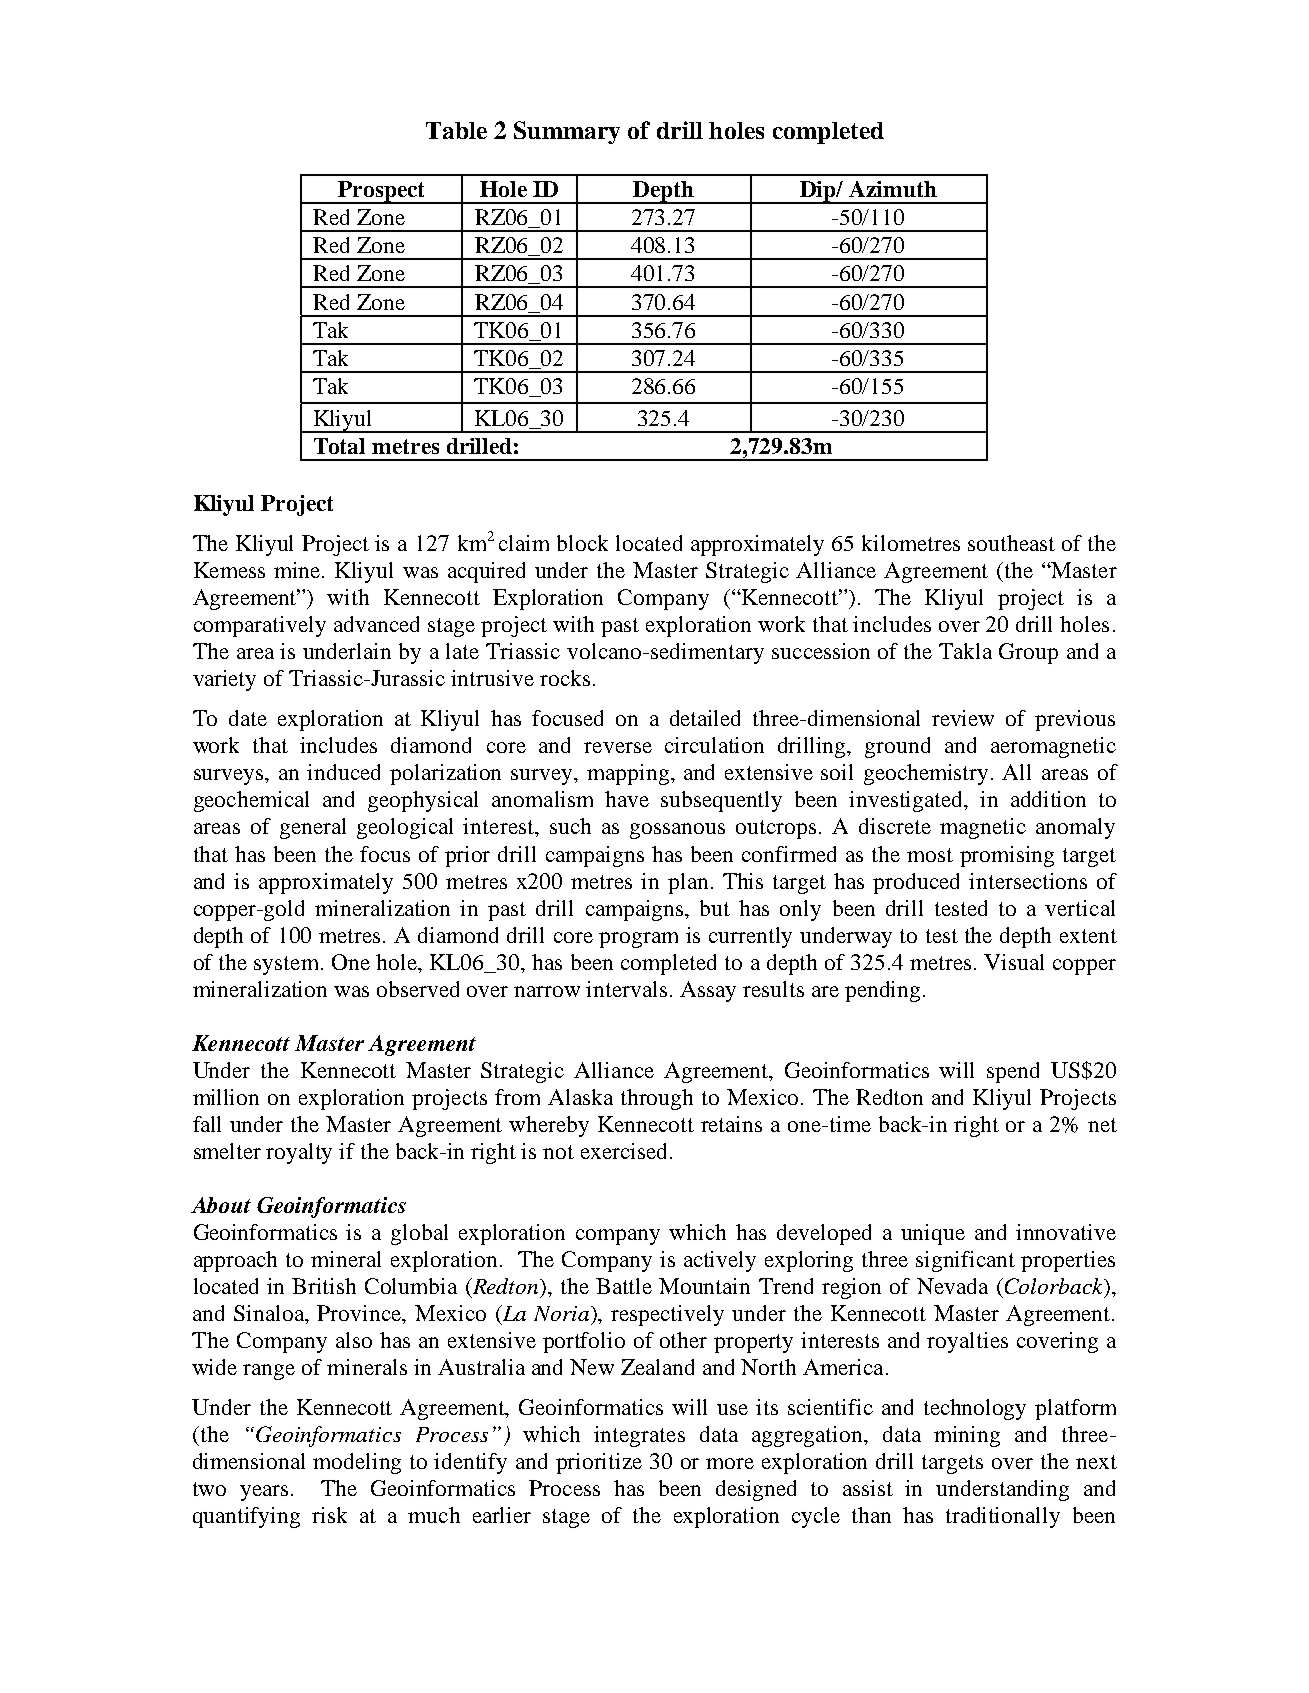  What do you see at coordinates (266, 1493) in the screenshot?
I see `years` at bounding box center [266, 1493].
